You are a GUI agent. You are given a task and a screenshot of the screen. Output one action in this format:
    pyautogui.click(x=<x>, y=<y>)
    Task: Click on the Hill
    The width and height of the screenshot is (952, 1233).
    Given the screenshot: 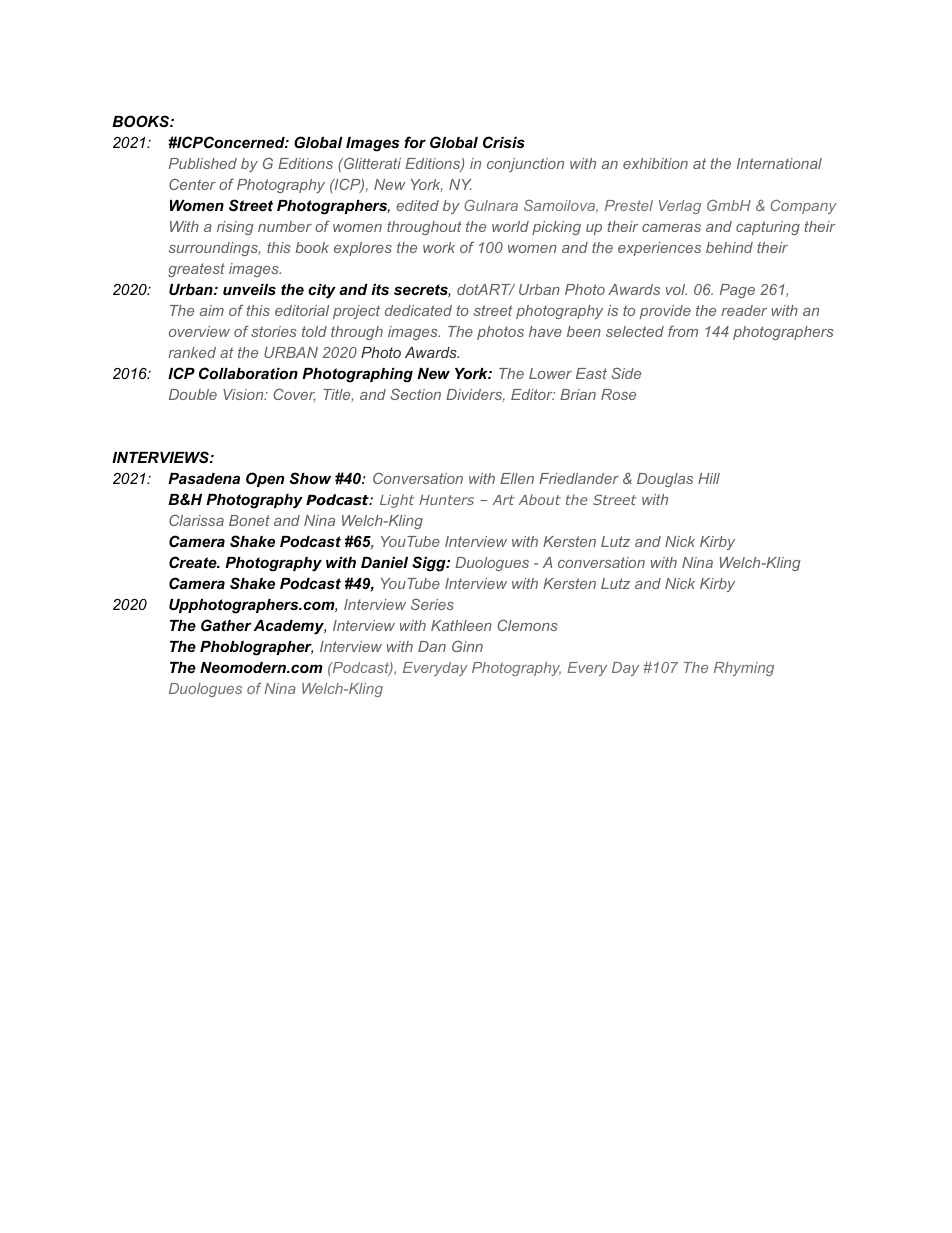 What is the action you would take?
    pyautogui.click(x=709, y=478)
